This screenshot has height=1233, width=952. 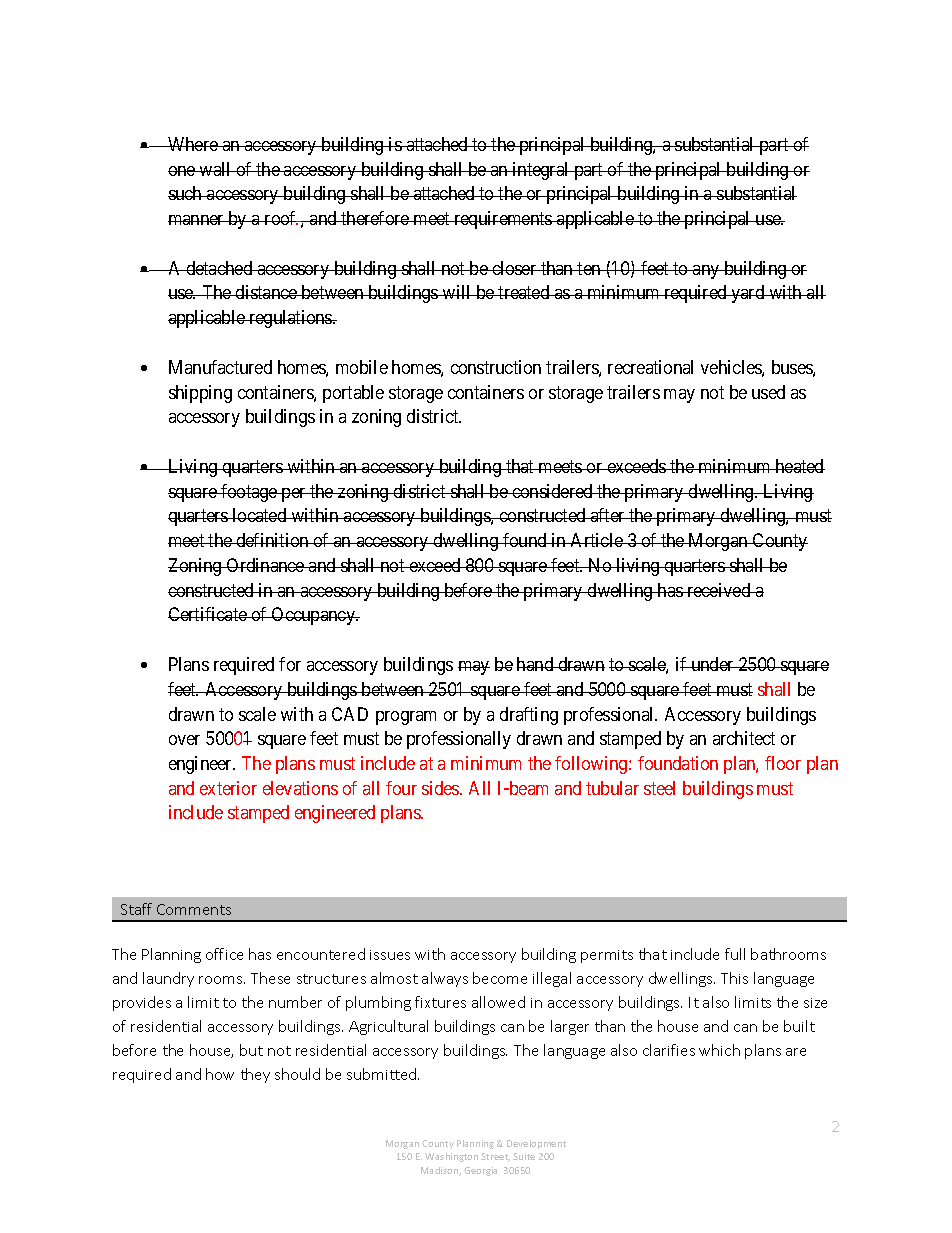 What do you see at coordinates (552, 491) in the screenshot?
I see `considered` at bounding box center [552, 491].
